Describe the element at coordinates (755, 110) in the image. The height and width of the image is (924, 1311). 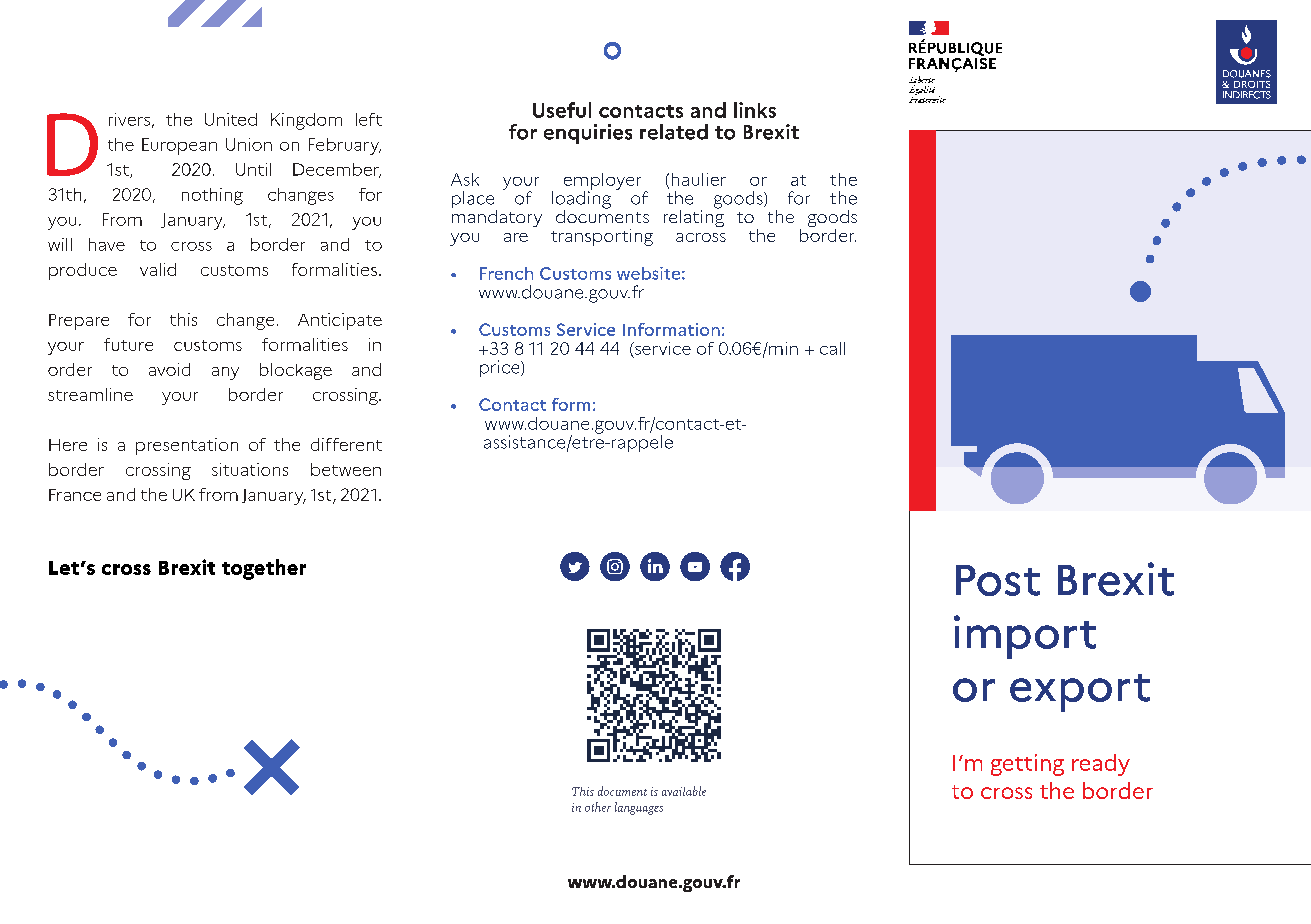
I see `links` at that location.
